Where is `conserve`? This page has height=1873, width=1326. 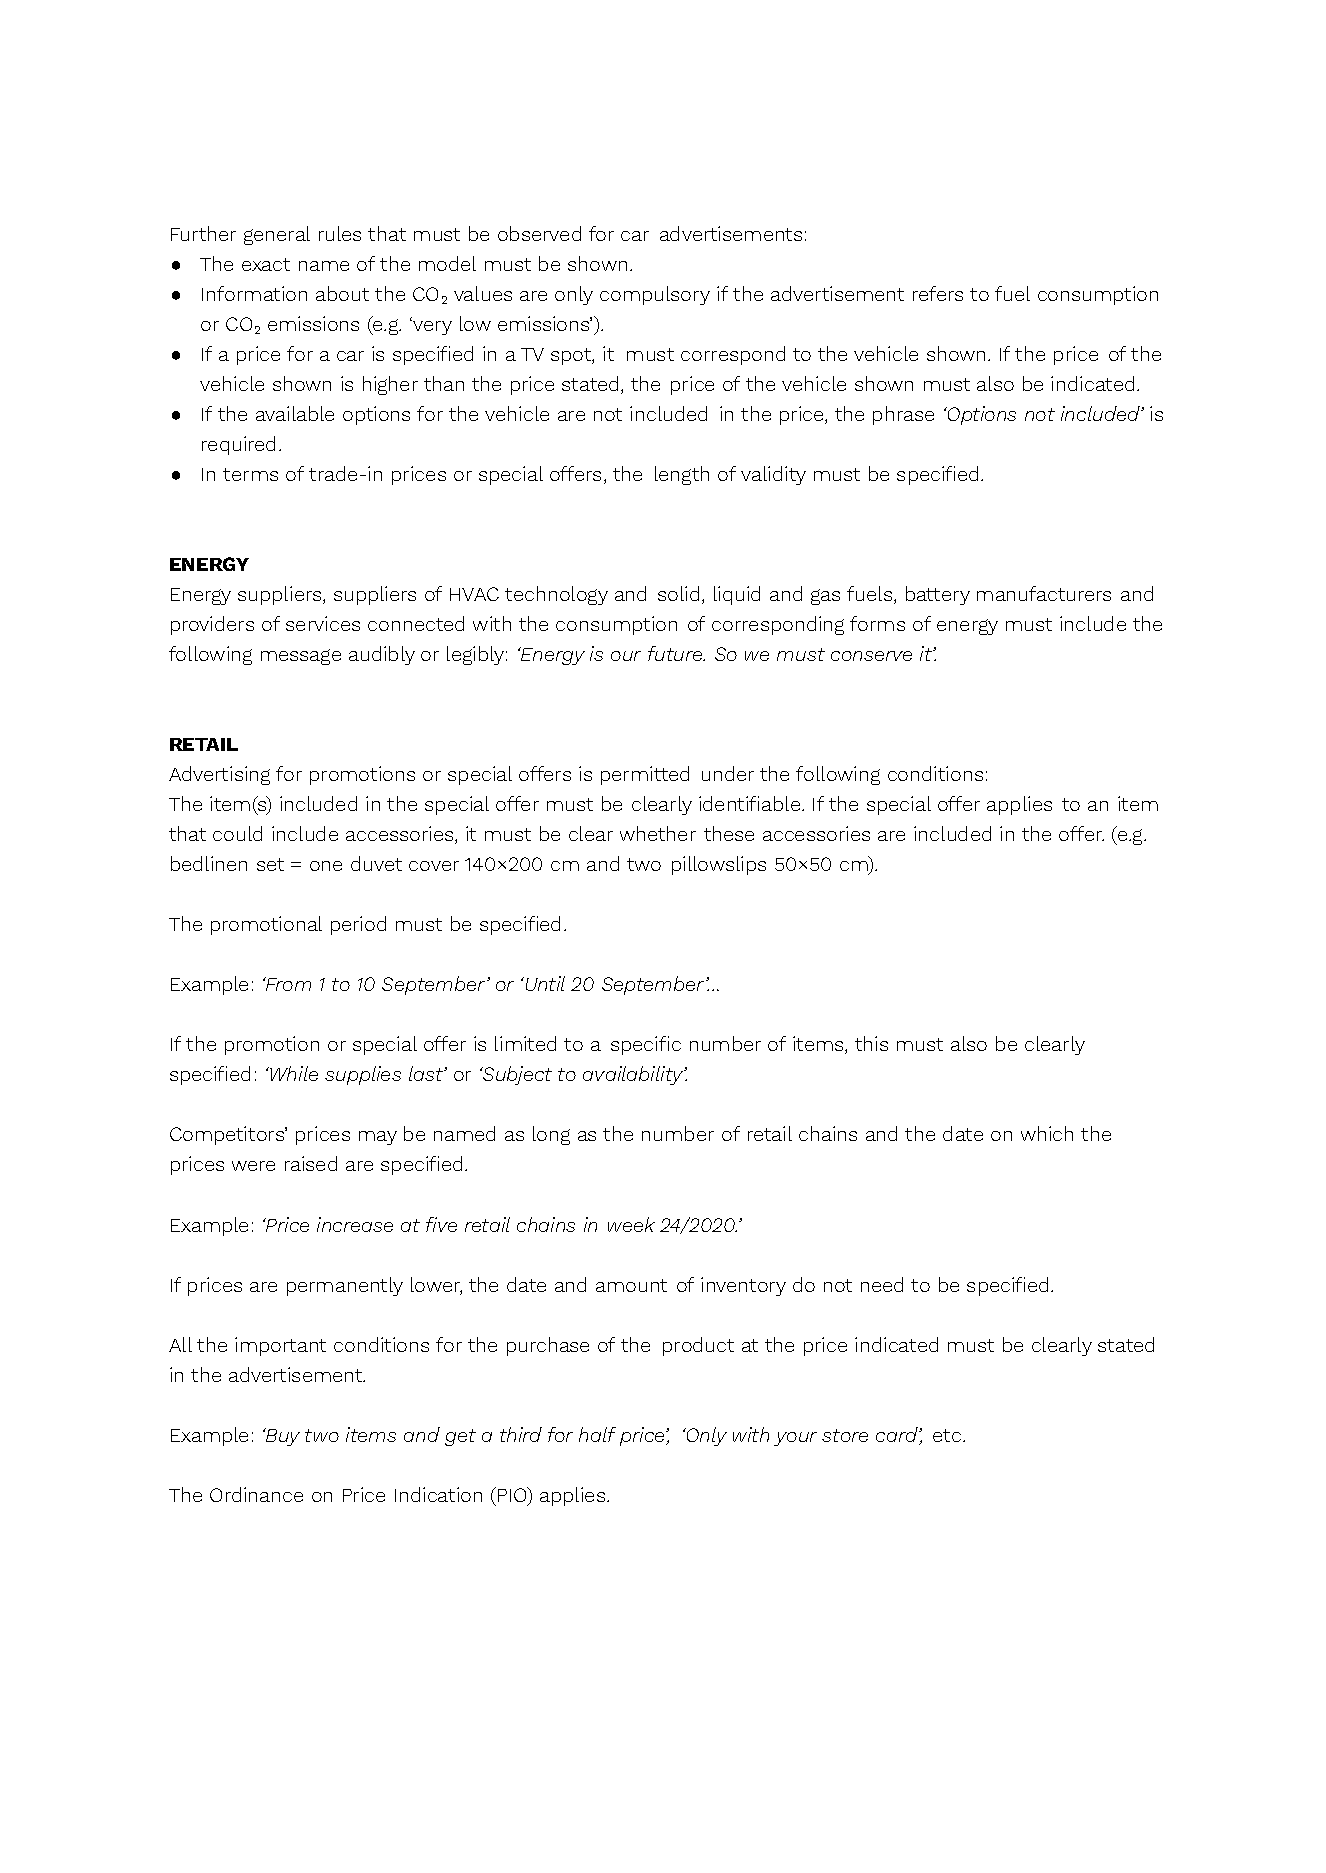 conserve is located at coordinates (871, 656).
